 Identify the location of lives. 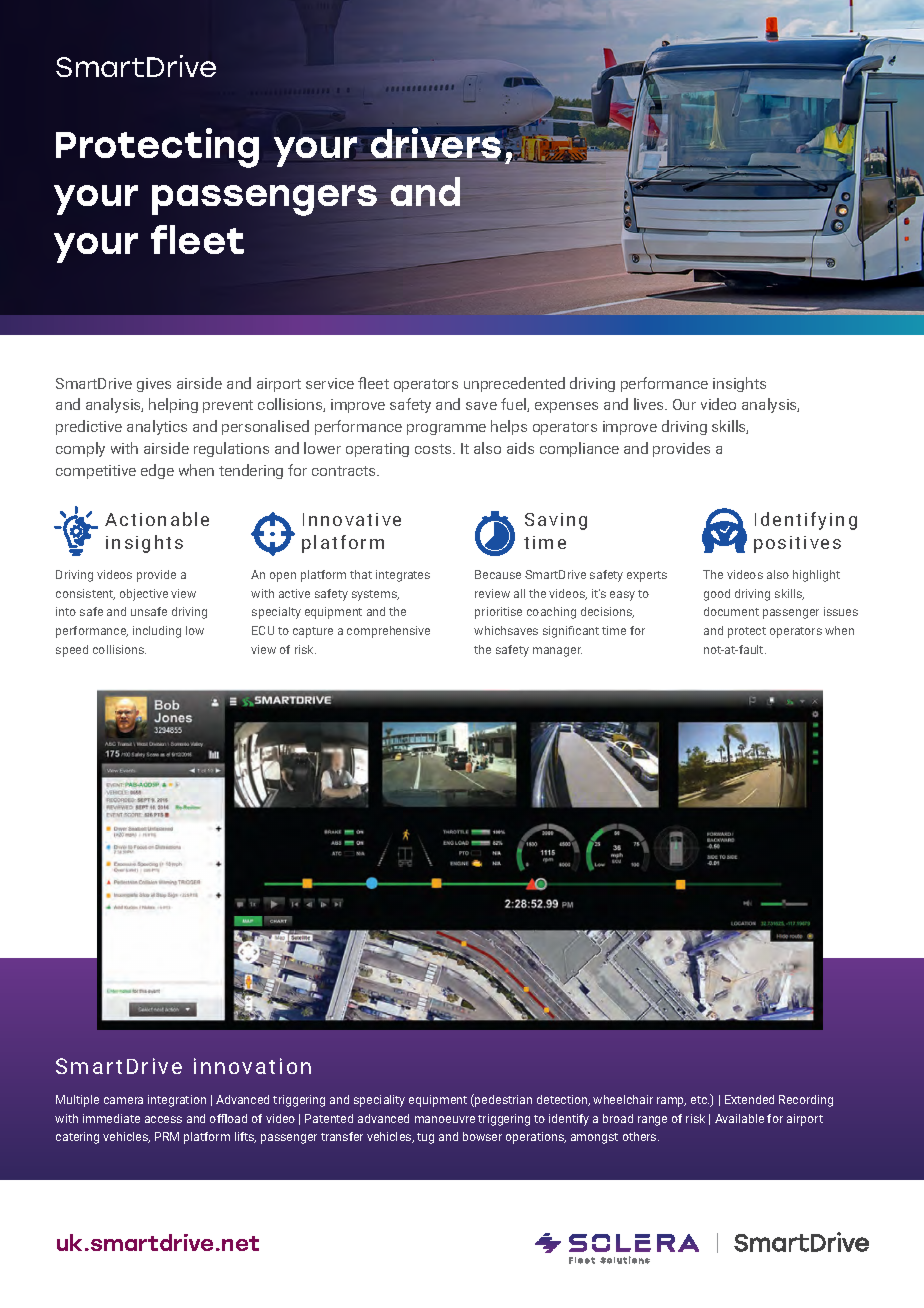
(650, 404).
